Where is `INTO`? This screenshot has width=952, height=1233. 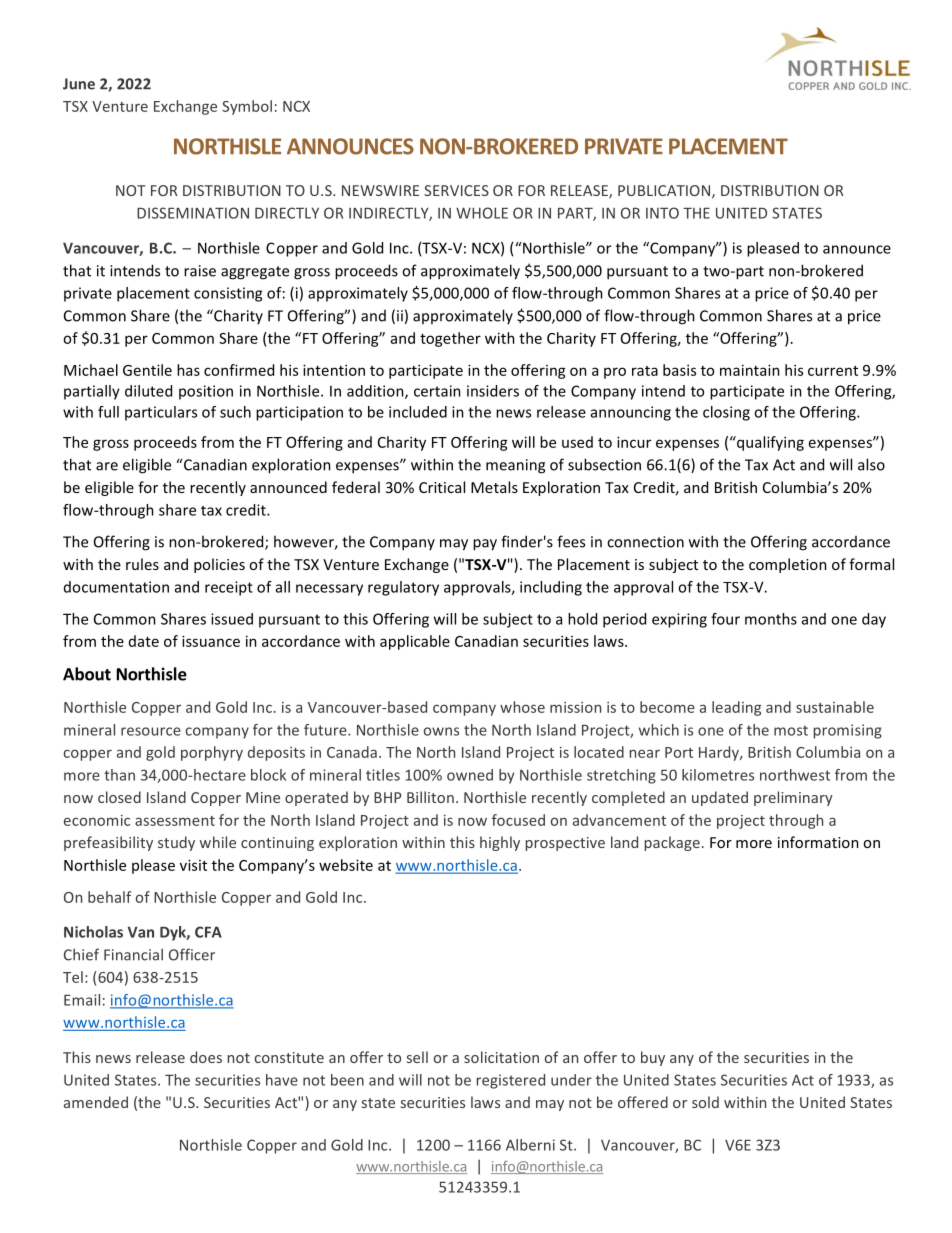
INTO is located at coordinates (662, 213).
